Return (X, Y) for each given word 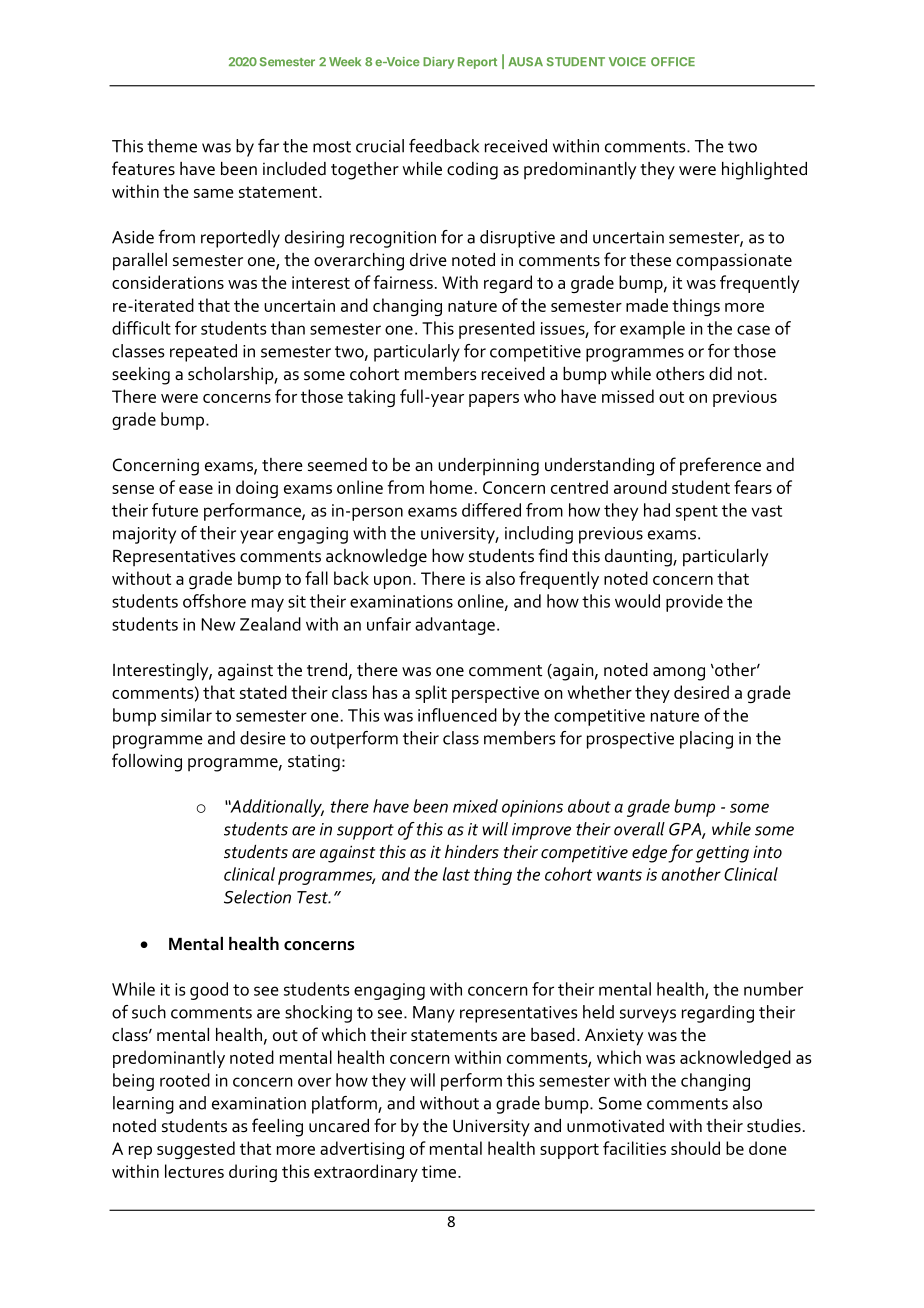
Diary (438, 63)
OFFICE (673, 61)
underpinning (488, 467)
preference (720, 466)
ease (196, 489)
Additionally (276, 808)
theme (172, 146)
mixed (475, 806)
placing (706, 740)
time (439, 1171)
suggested (196, 1150)
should (695, 1148)
